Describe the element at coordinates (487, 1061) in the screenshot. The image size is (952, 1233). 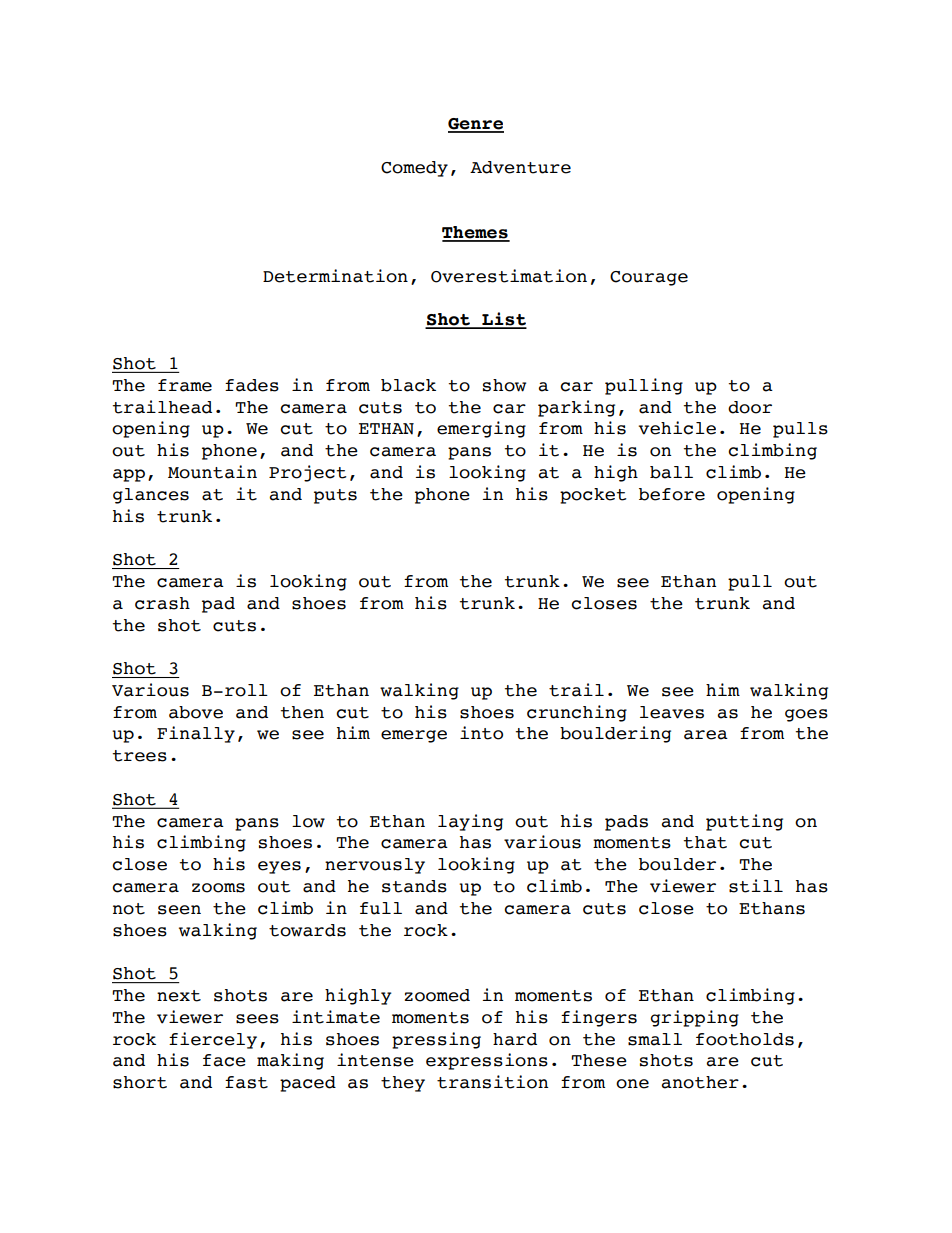
I see `expressions` at that location.
